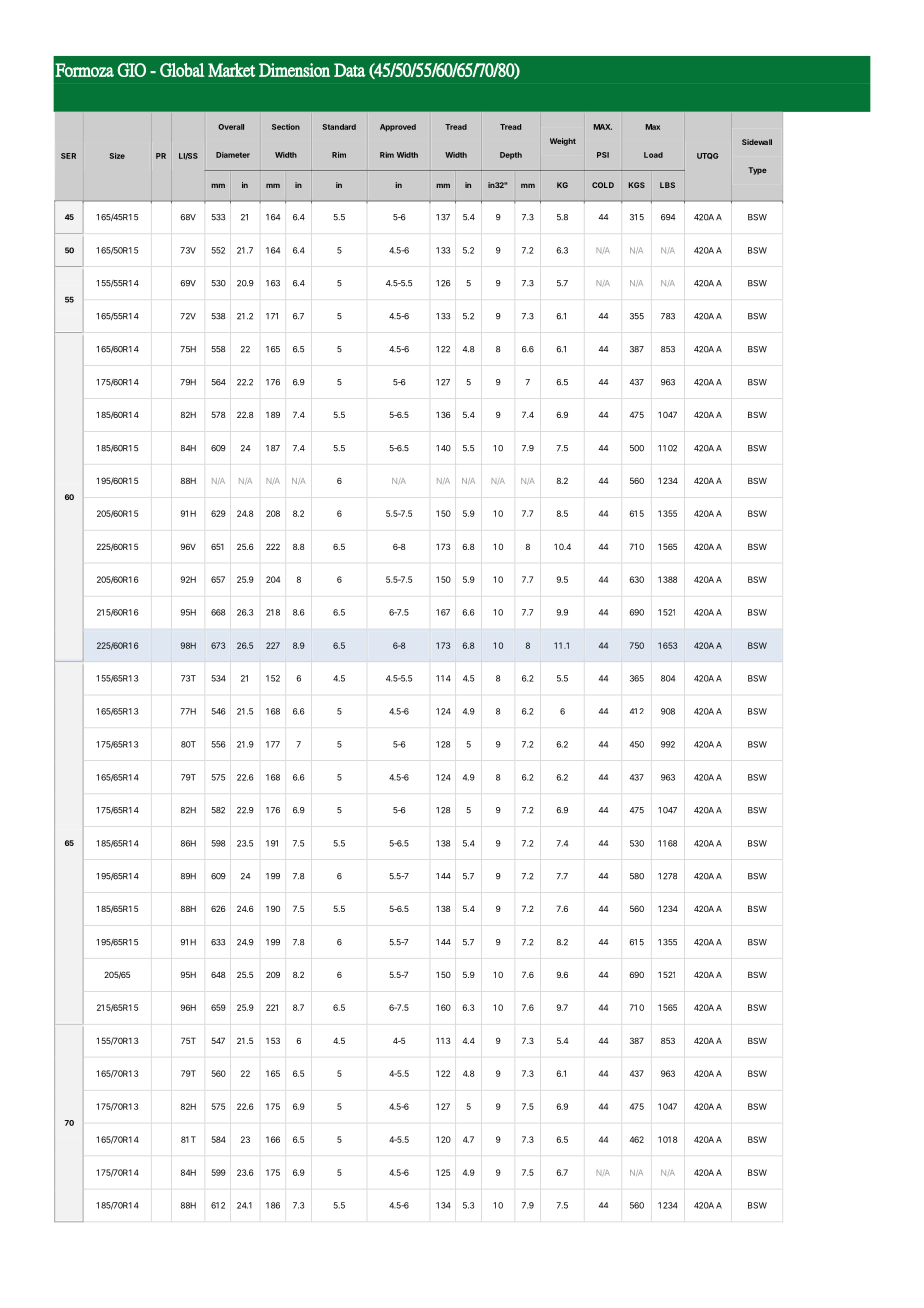 The image size is (924, 1308). Describe the element at coordinates (398, 128) in the screenshot. I see `Approved` at that location.
